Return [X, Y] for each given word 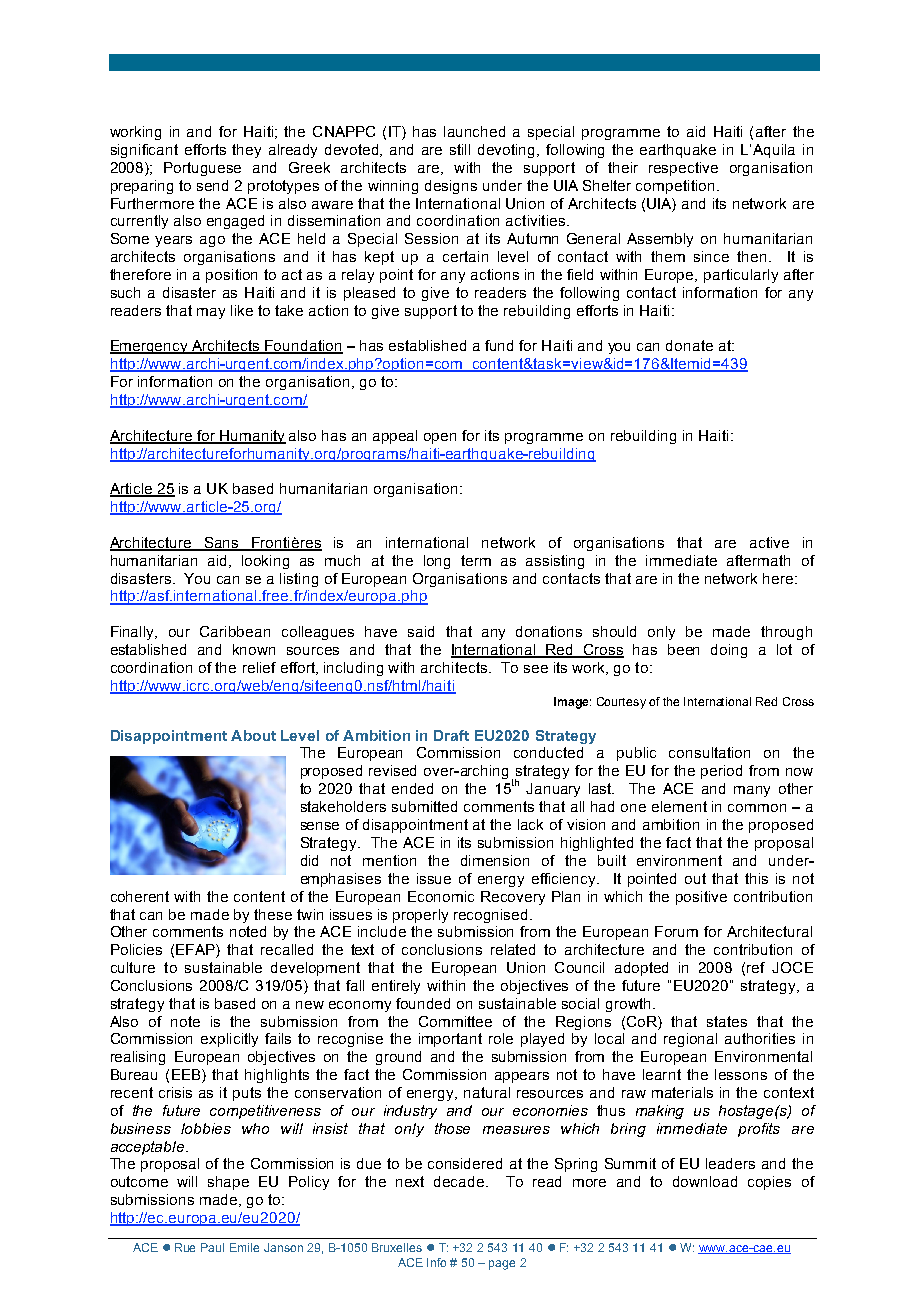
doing [729, 651]
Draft [451, 735]
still [460, 149]
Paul [212, 1247]
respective [683, 169]
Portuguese [202, 169]
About [253, 735]
